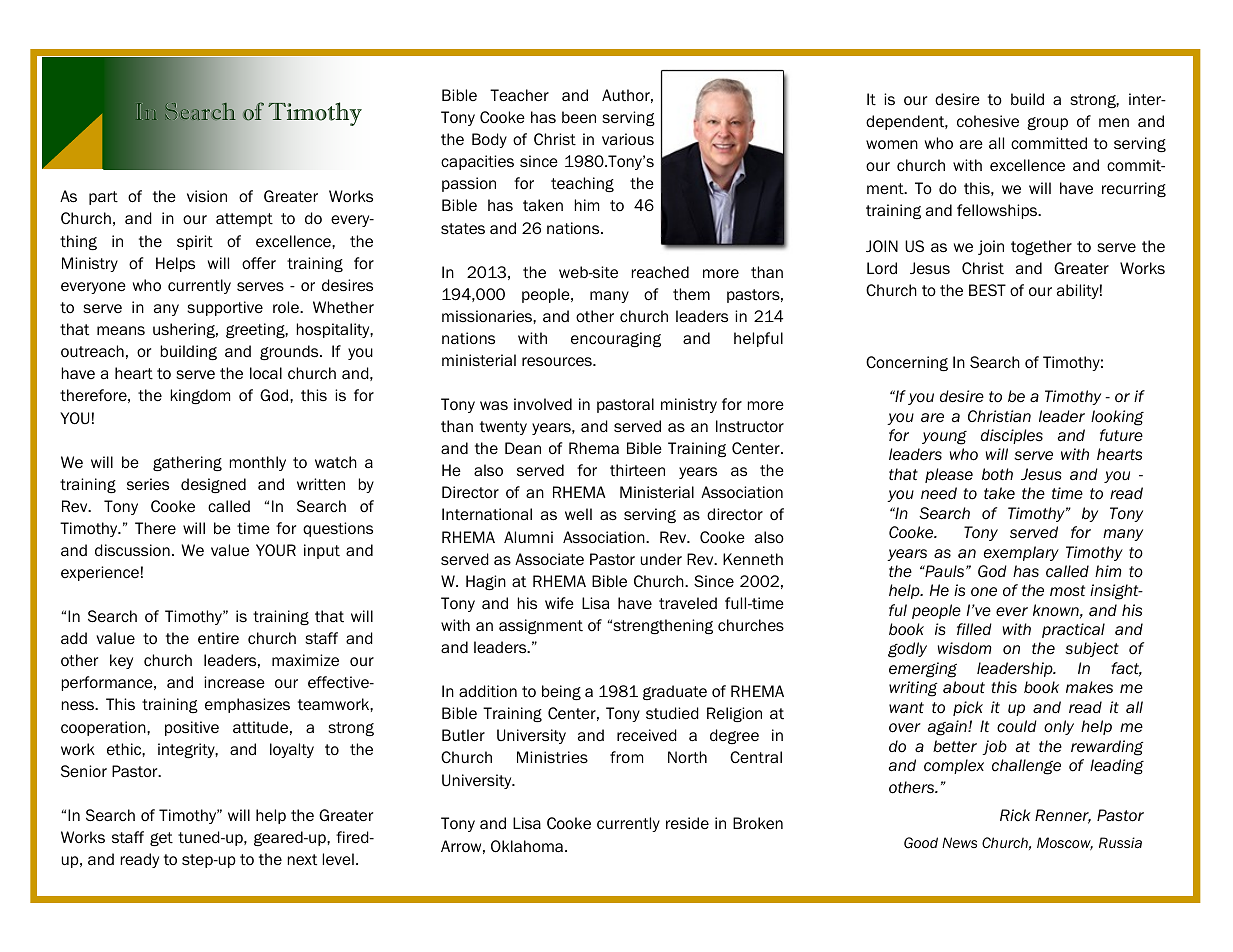 This document has width=1233, height=952. What do you see at coordinates (1047, 123) in the document?
I see `group` at bounding box center [1047, 123].
